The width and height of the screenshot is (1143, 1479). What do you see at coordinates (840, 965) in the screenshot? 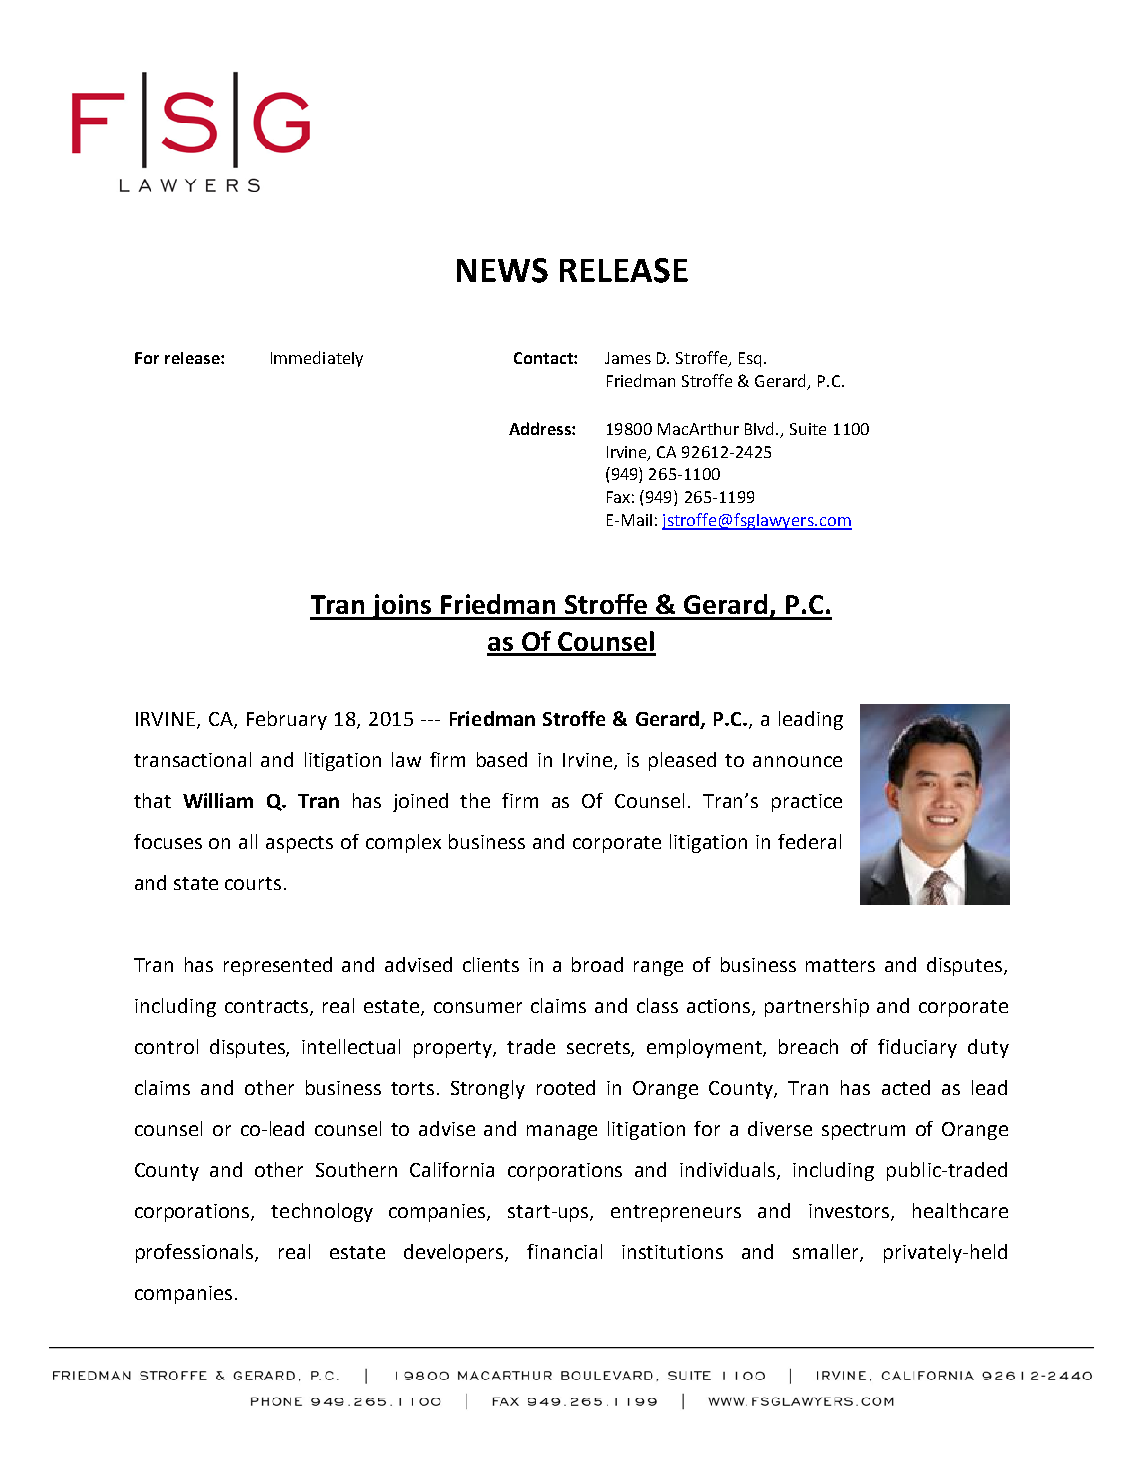
I see `matters` at bounding box center [840, 965].
